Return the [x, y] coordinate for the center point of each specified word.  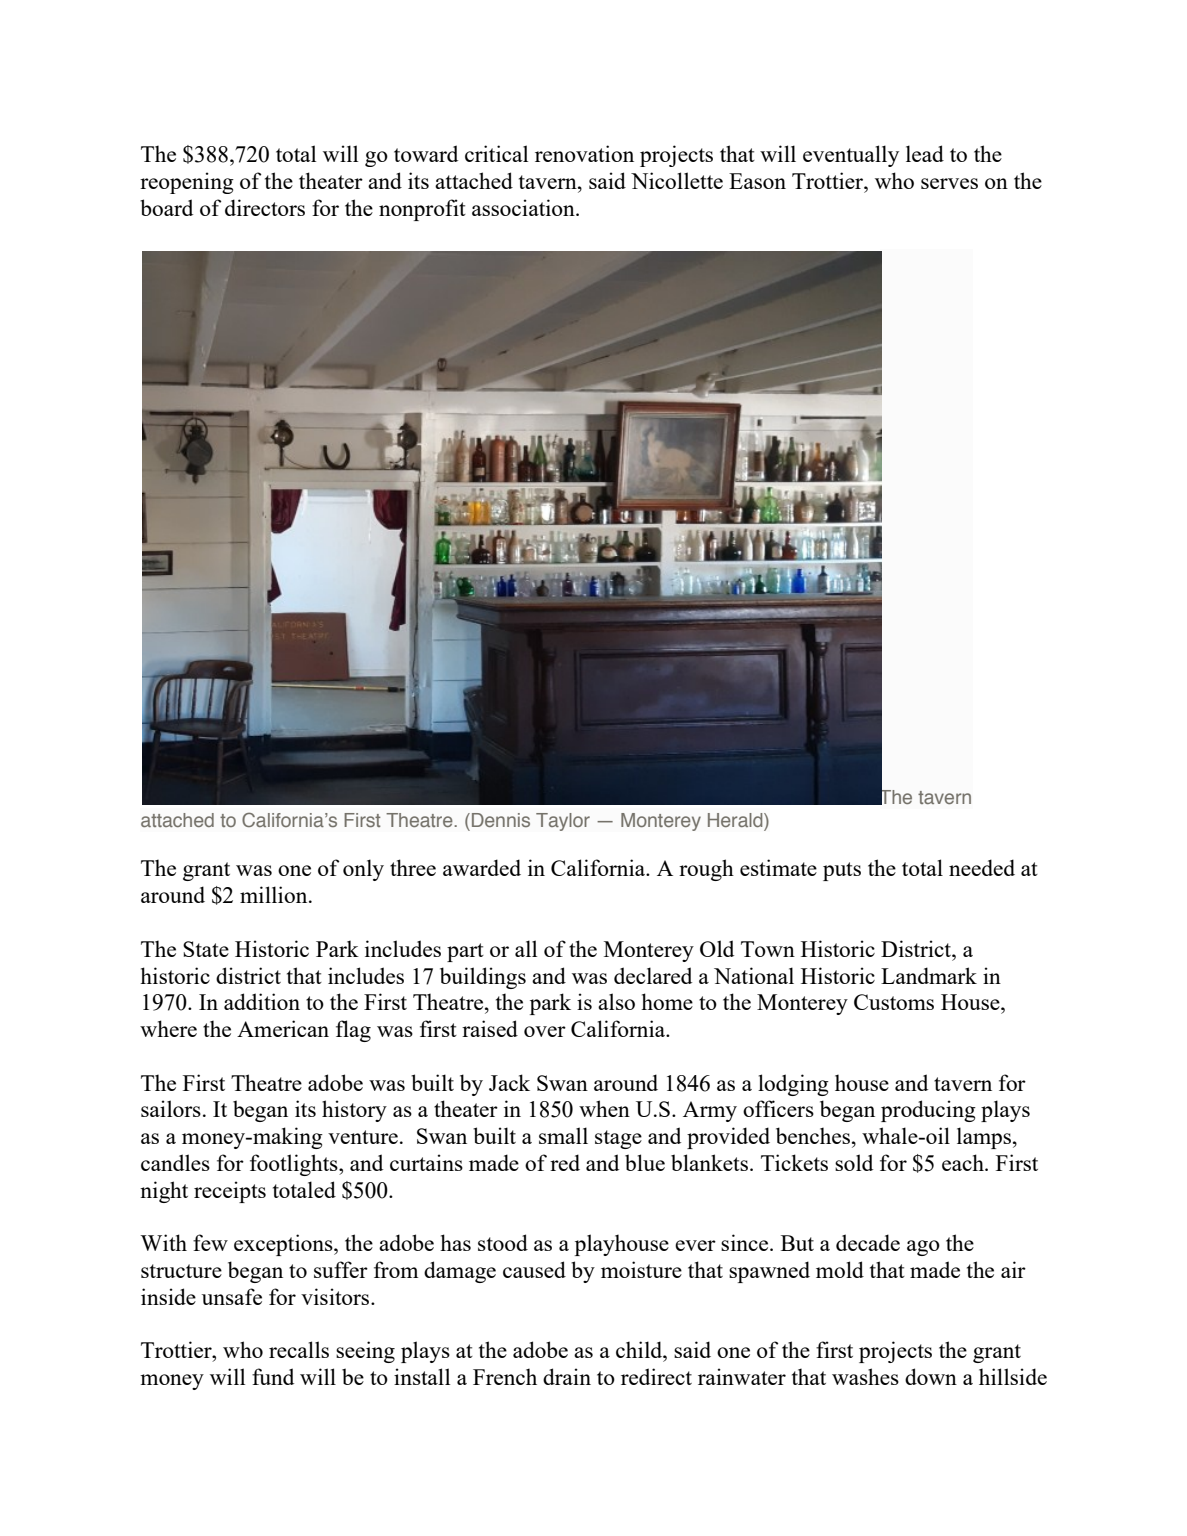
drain [567, 1376]
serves [949, 183]
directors [265, 207]
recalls [299, 1349]
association [524, 207]
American [283, 1028]
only [363, 870]
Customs [894, 1002]
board [166, 207]
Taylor [563, 822]
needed [982, 867]
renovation [584, 153]
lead [925, 153]
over [545, 1031]
